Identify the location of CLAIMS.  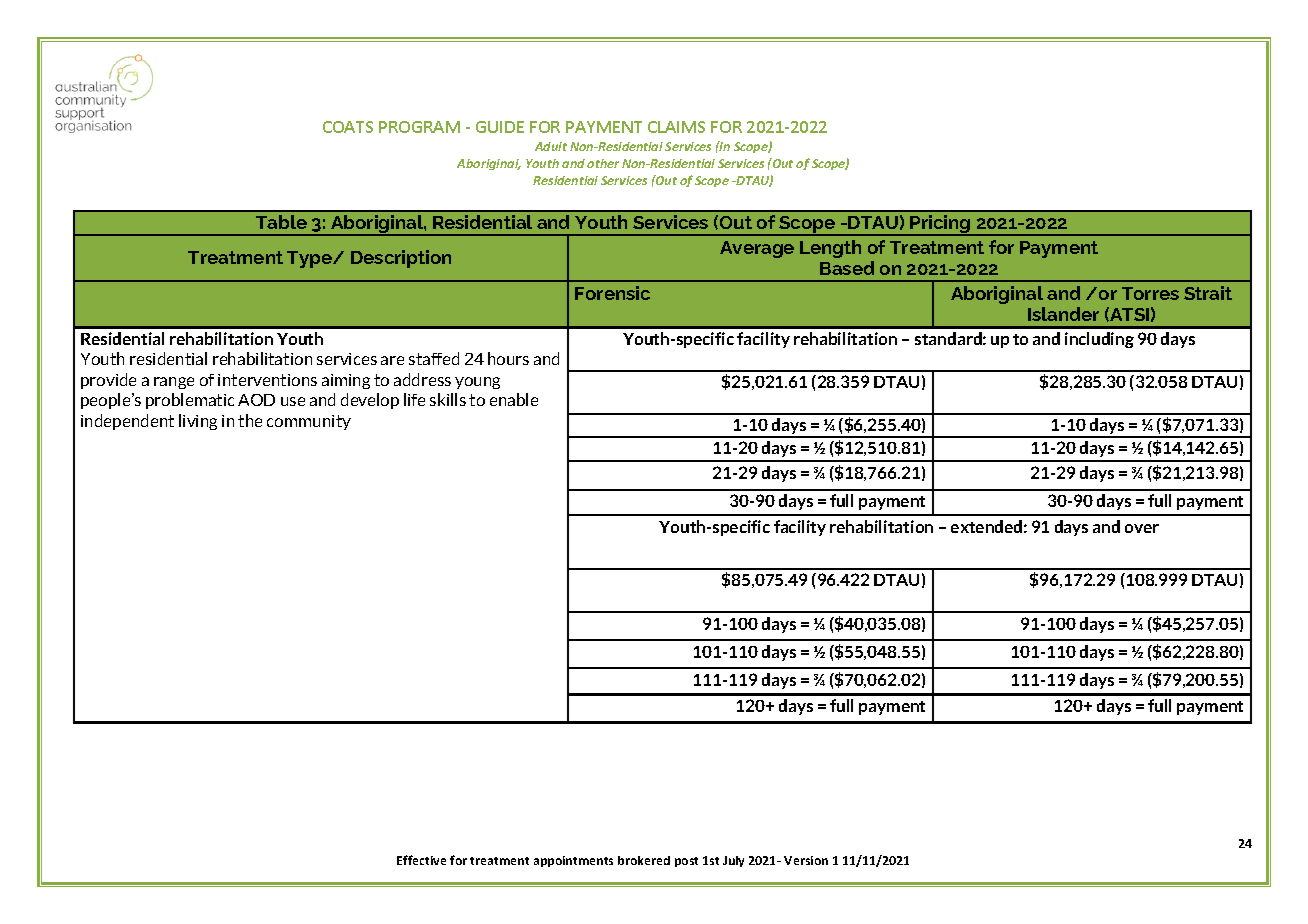
(676, 127).
